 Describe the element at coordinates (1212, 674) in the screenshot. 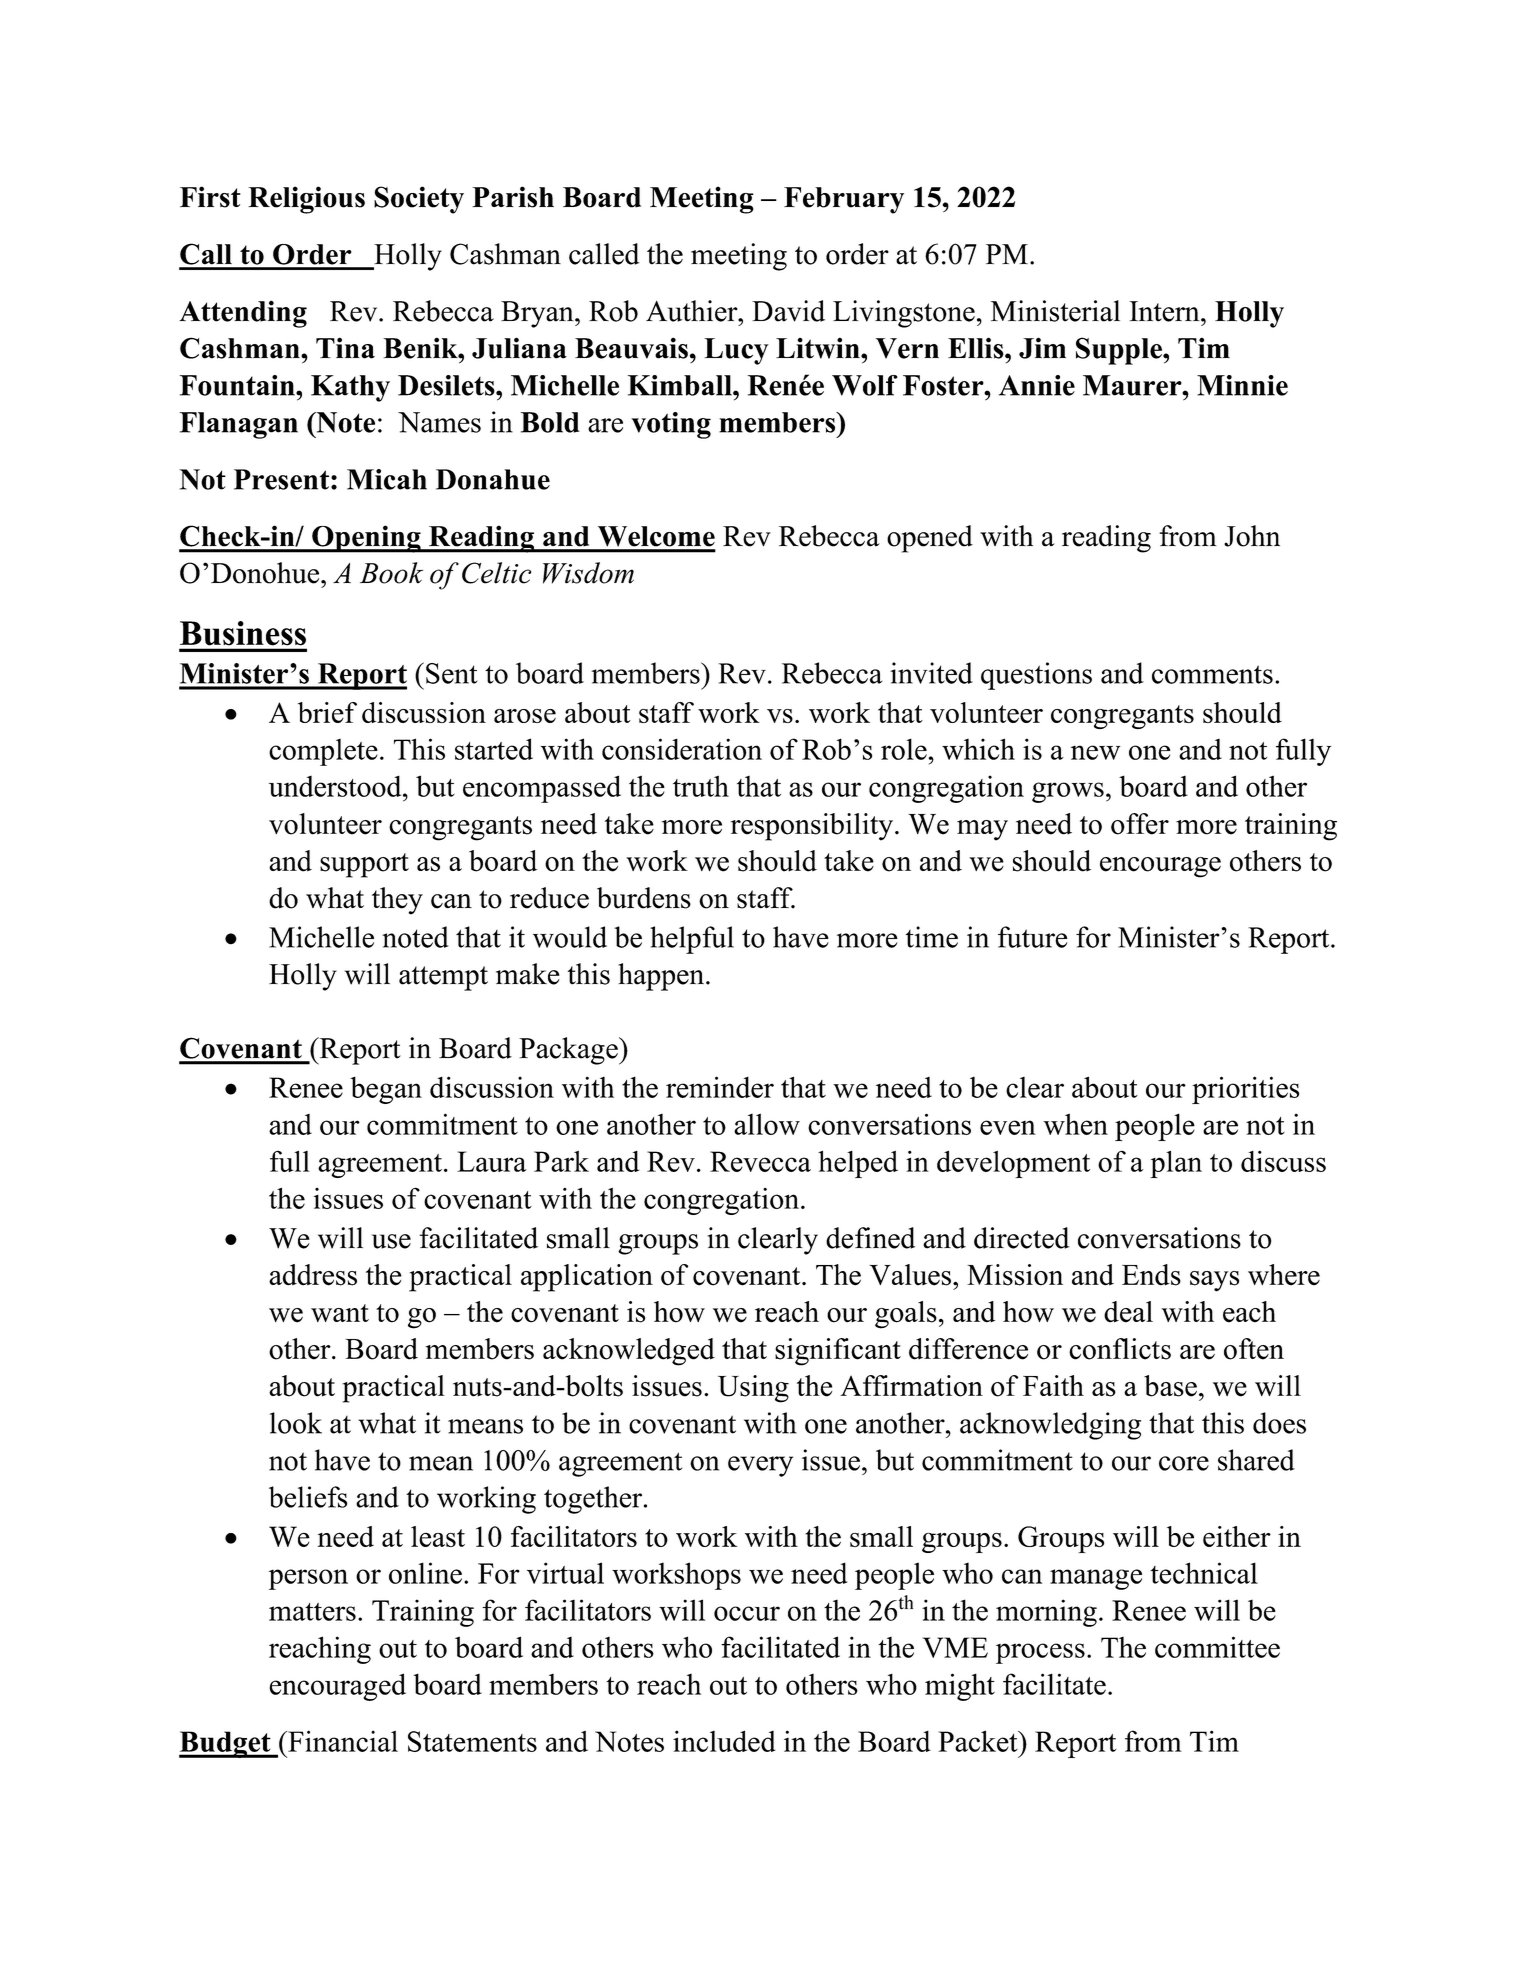

I see `comments` at that location.
